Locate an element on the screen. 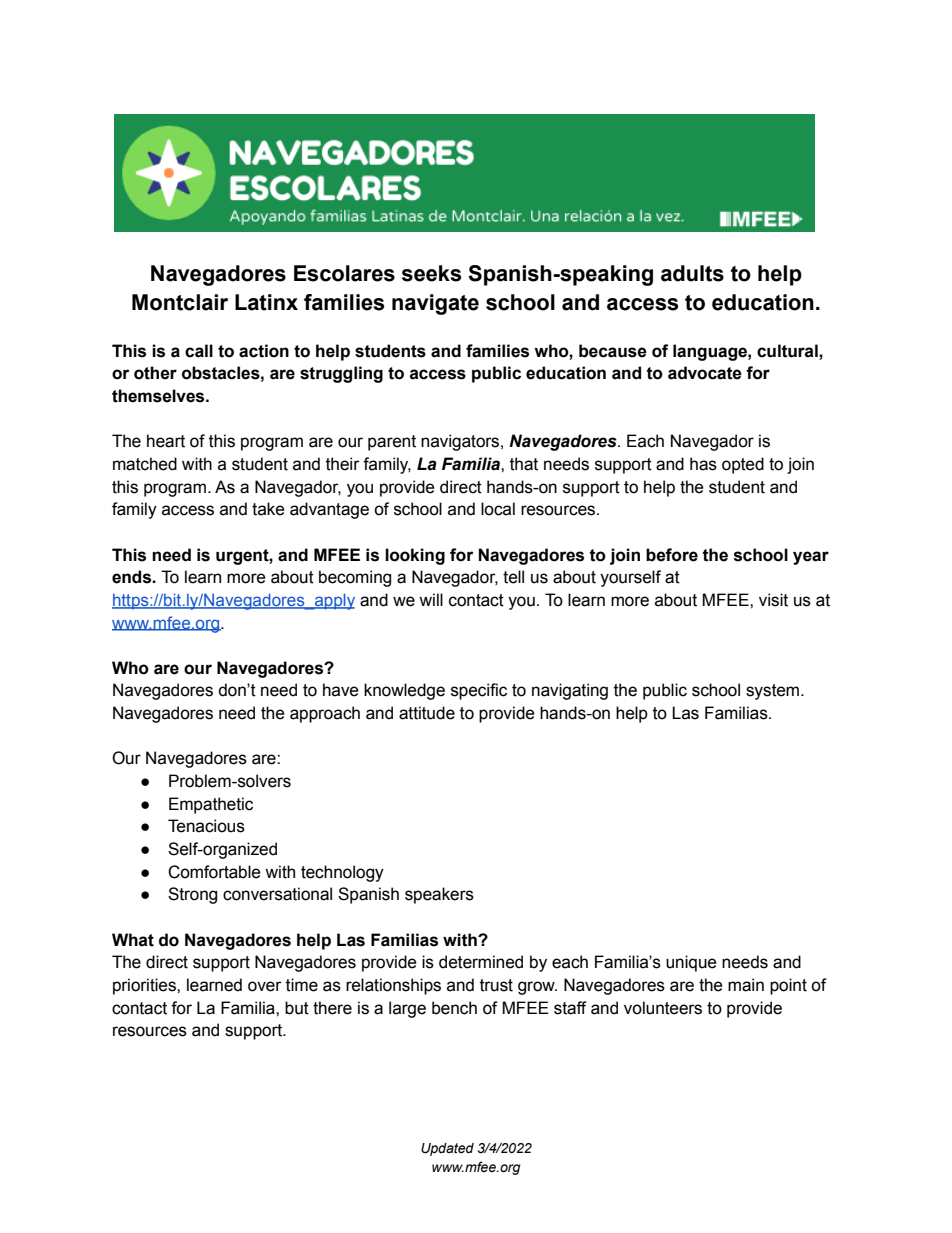 The height and width of the screenshot is (1233, 952). specific is located at coordinates (479, 691).
